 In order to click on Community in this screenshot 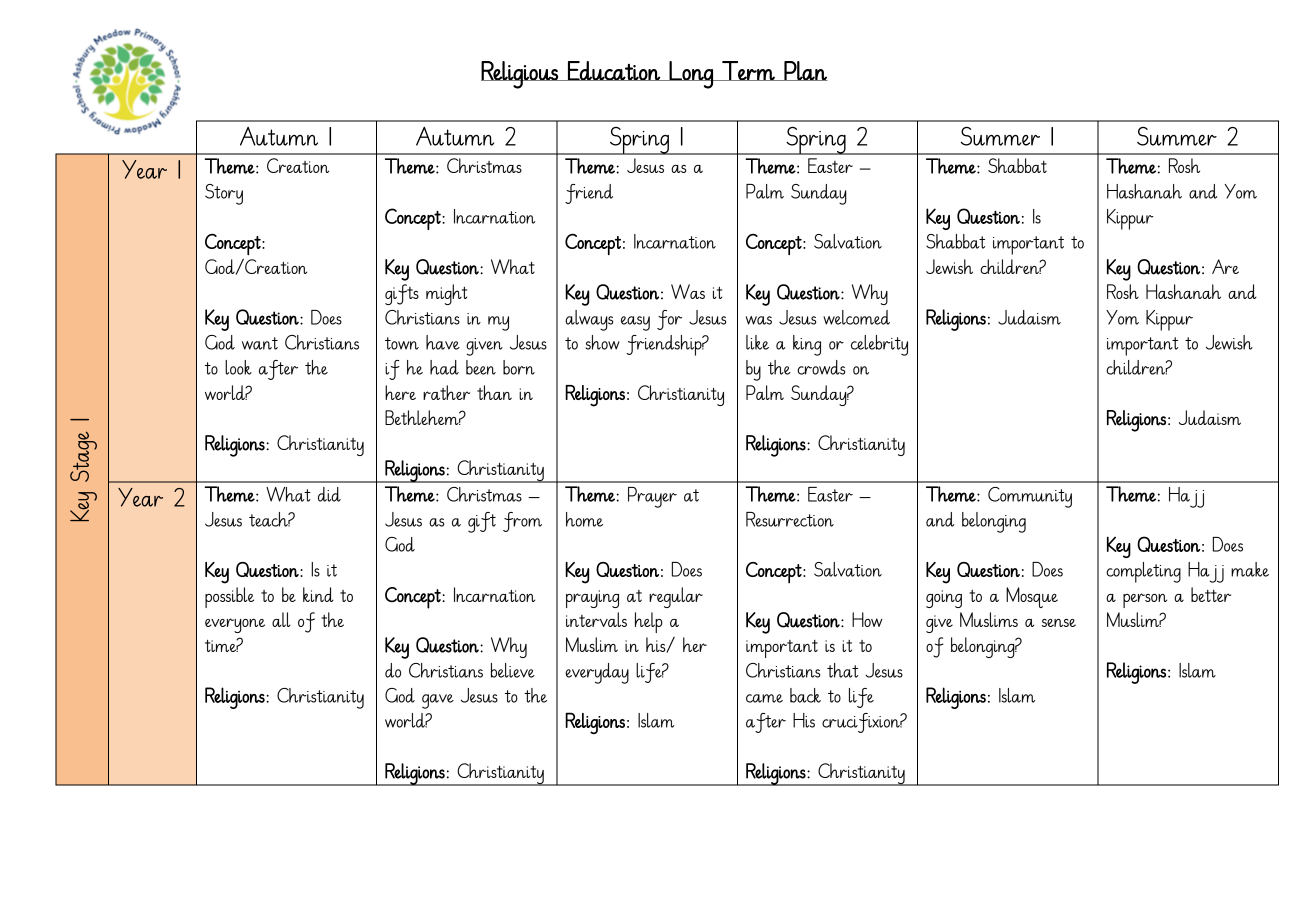, I will do `click(1030, 497)`.
